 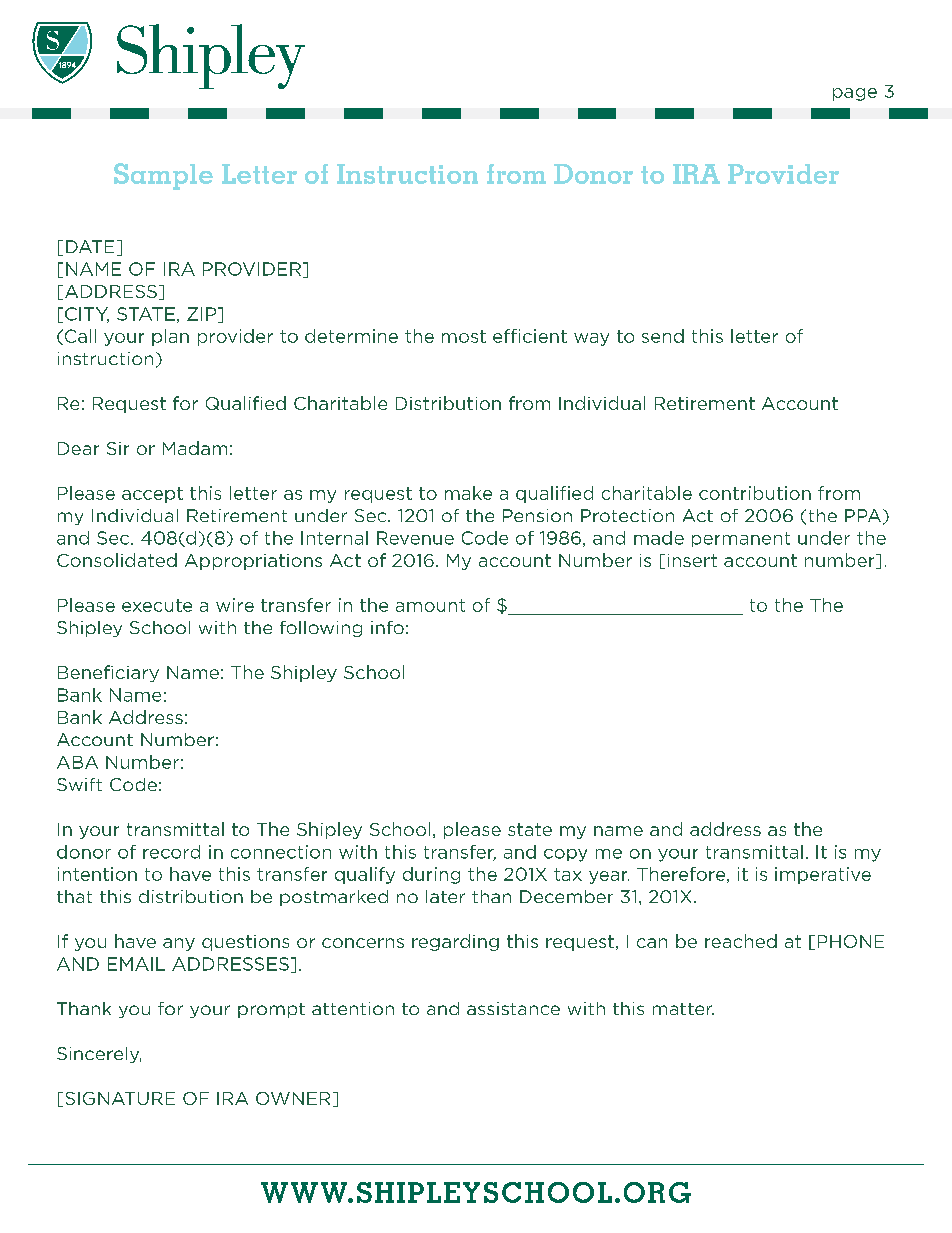 I want to click on SIGNATURE, so click(x=120, y=1098).
